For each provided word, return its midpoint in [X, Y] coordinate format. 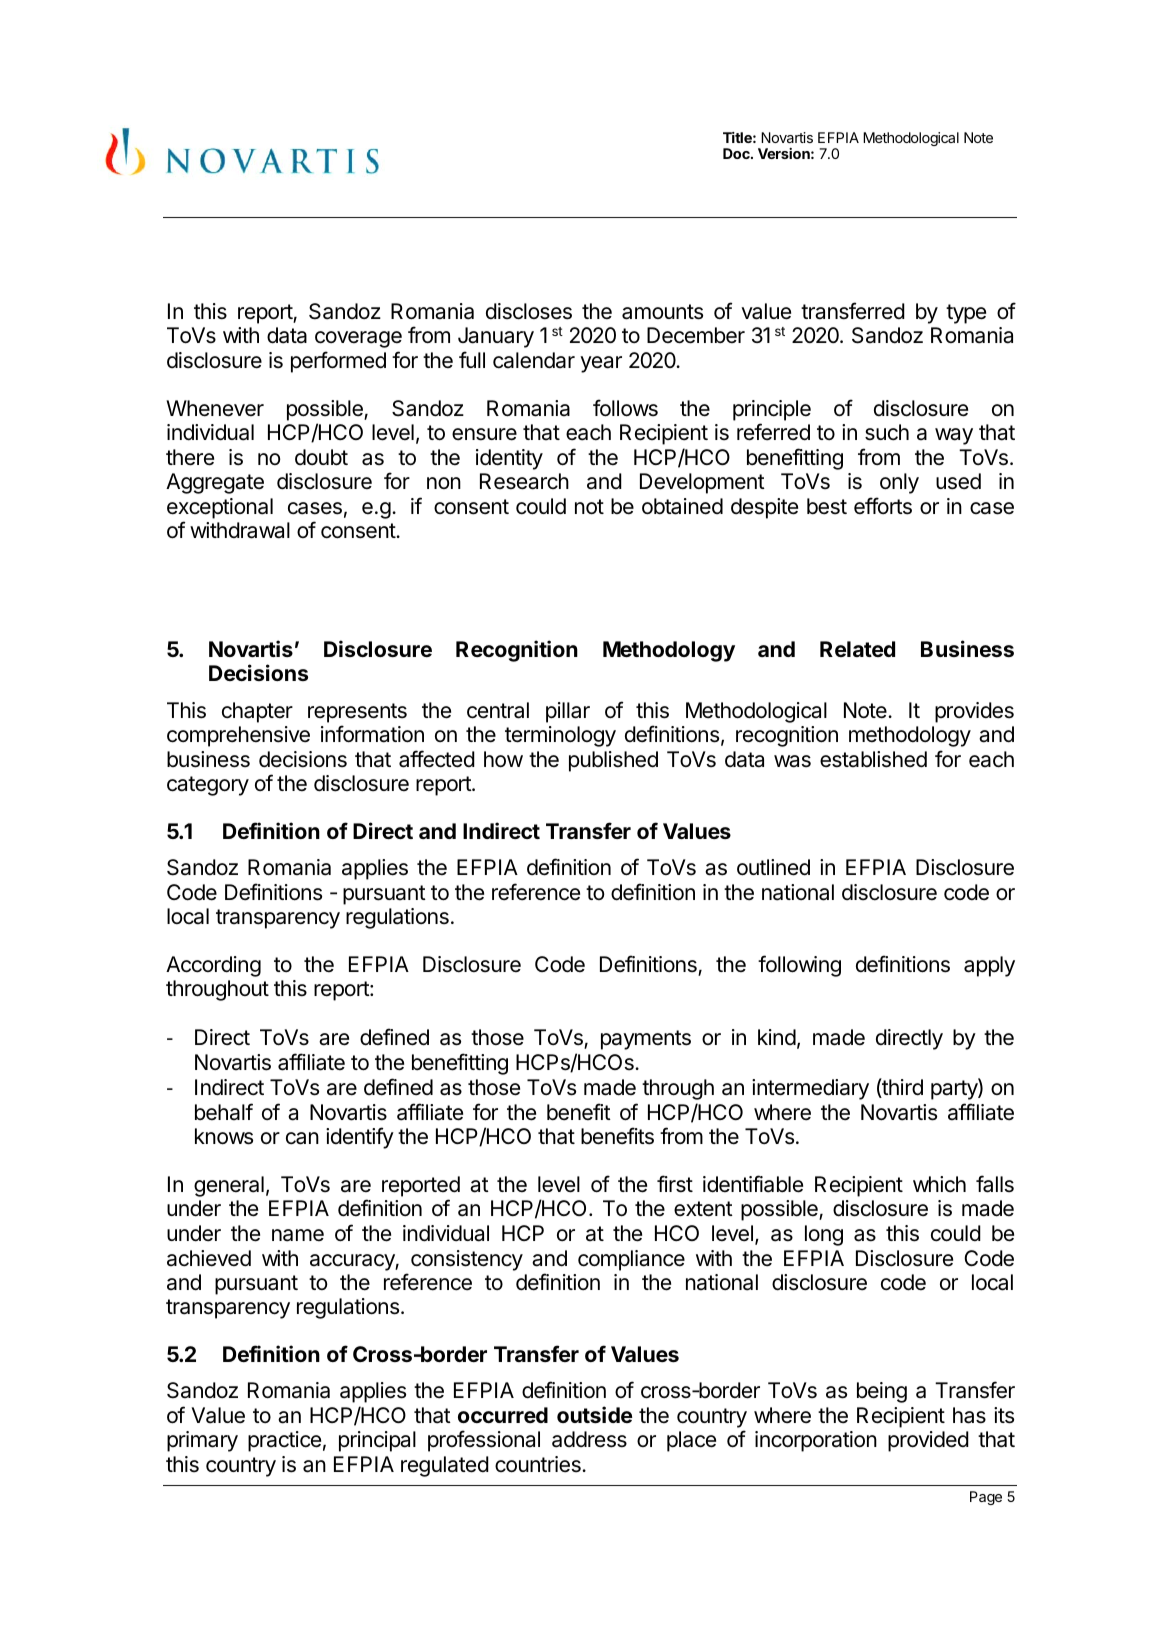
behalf [224, 1112]
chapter [257, 712]
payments [646, 1040]
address [589, 1439]
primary [202, 1441]
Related [857, 649]
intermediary [810, 1089]
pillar [568, 712]
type [966, 314]
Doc [737, 153]
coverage [358, 339]
